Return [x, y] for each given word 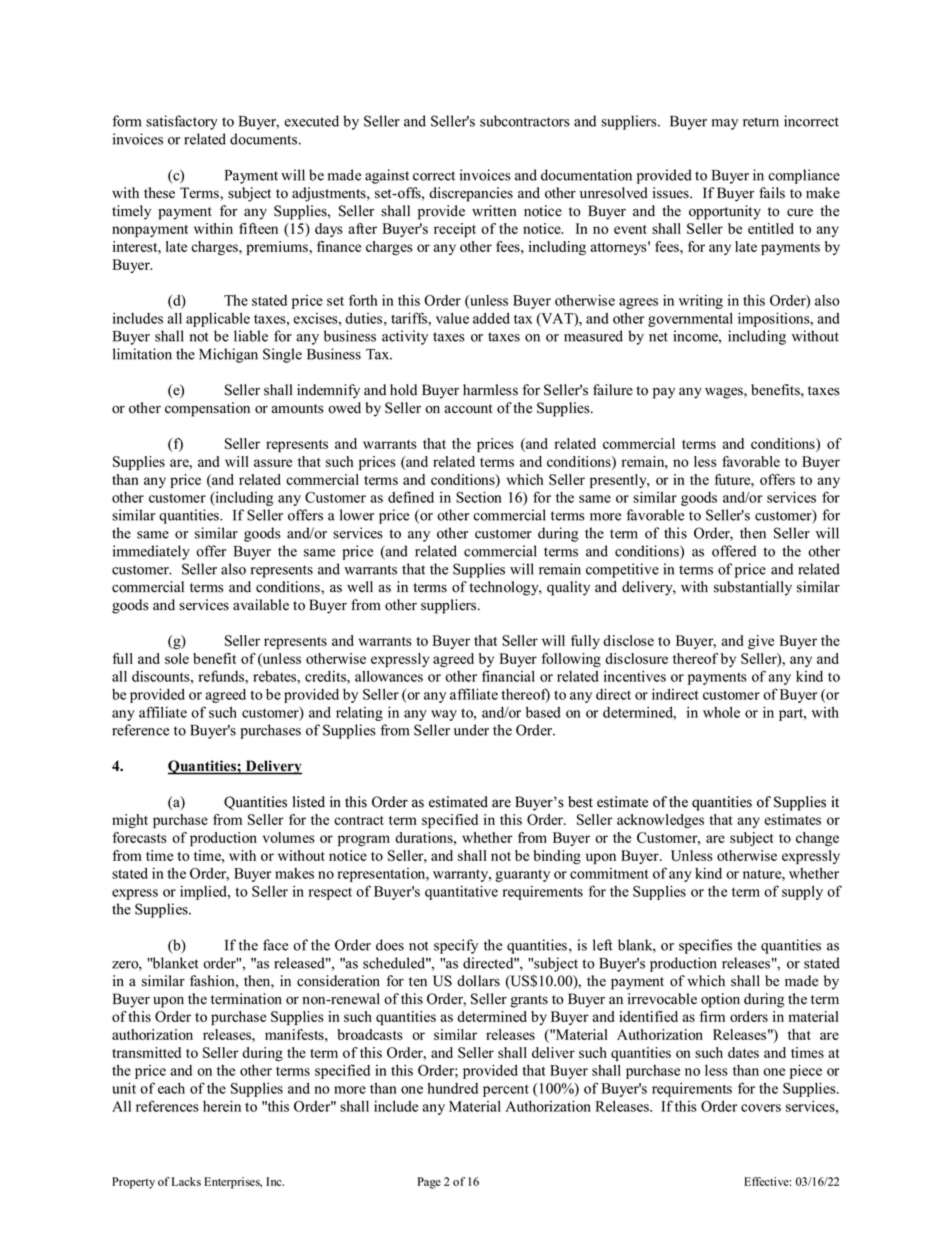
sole [177, 658]
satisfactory [182, 122]
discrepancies [471, 194]
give [761, 642]
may [725, 124]
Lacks [185, 1181]
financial [508, 676]
